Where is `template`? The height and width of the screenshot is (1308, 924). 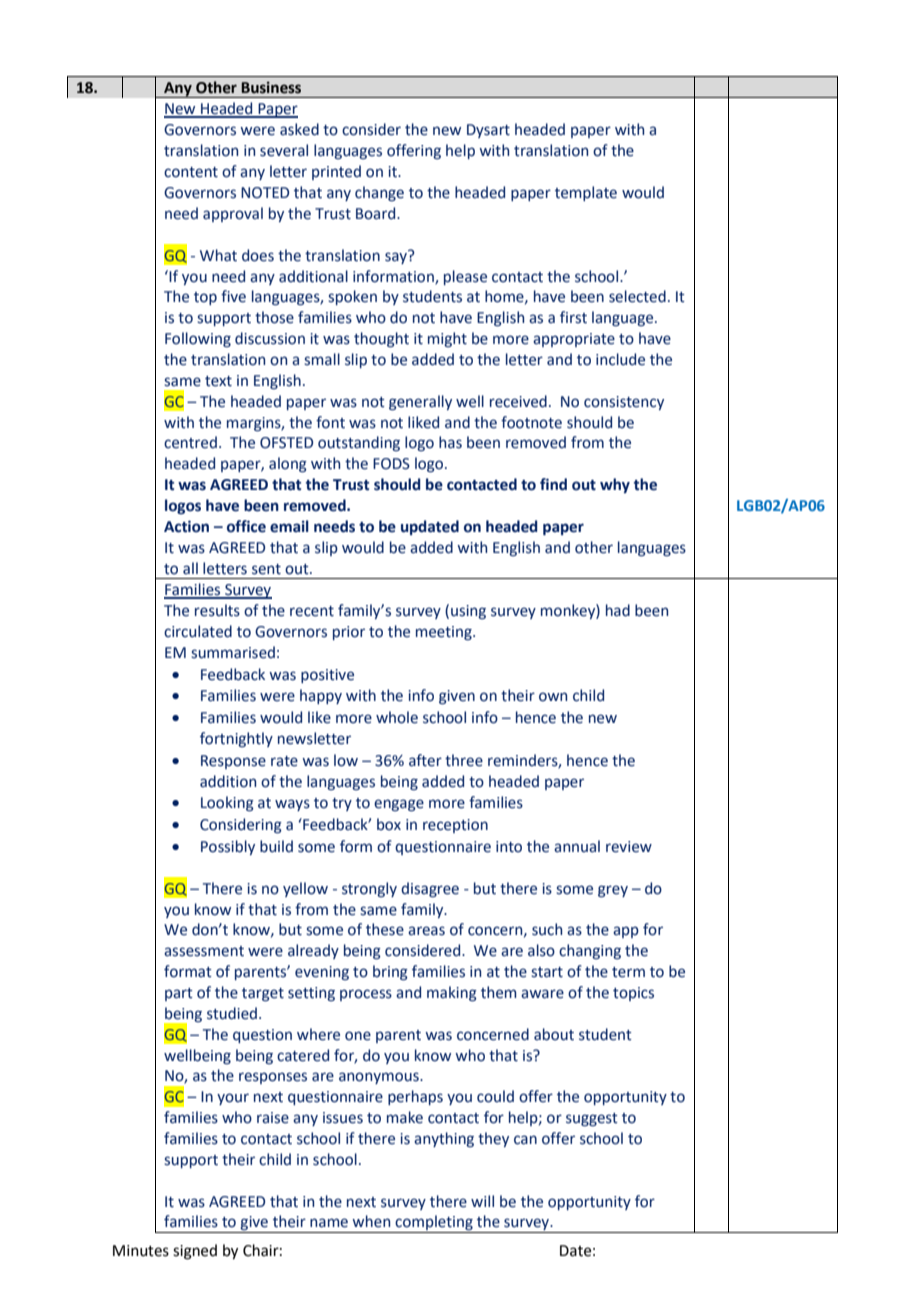 template is located at coordinates (586, 193).
